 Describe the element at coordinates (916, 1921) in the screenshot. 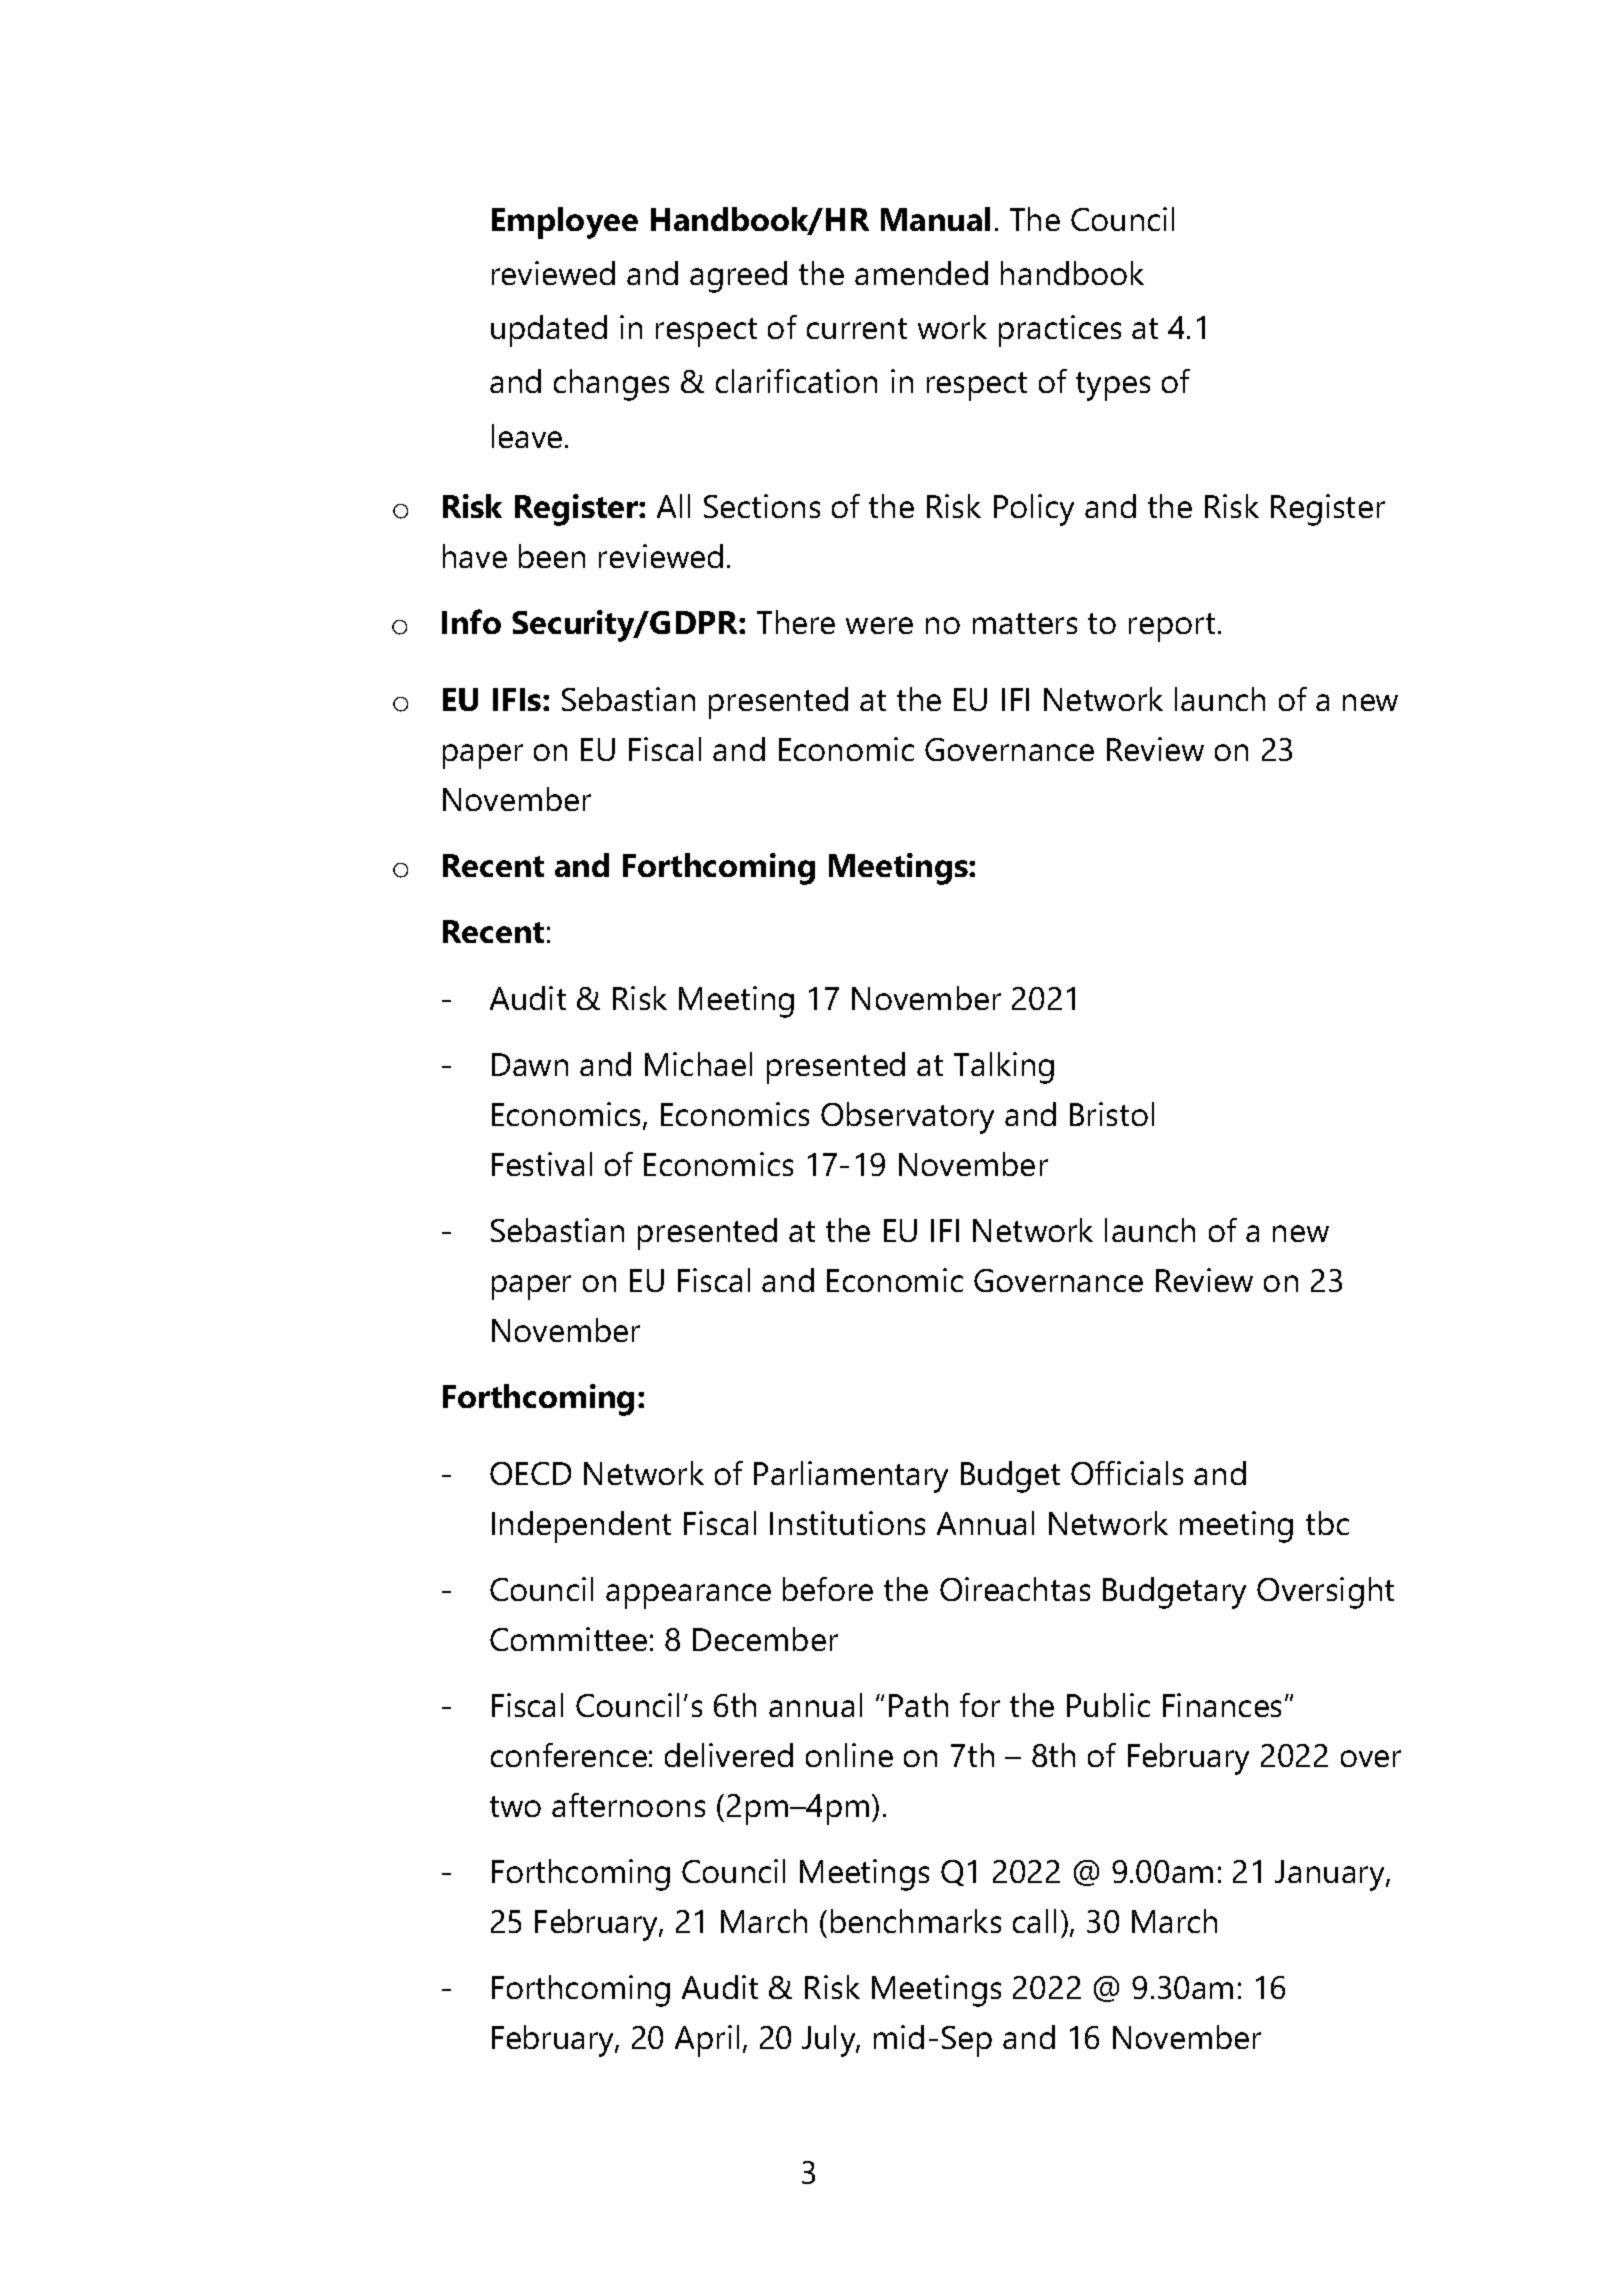

I see `benchmarks` at that location.
